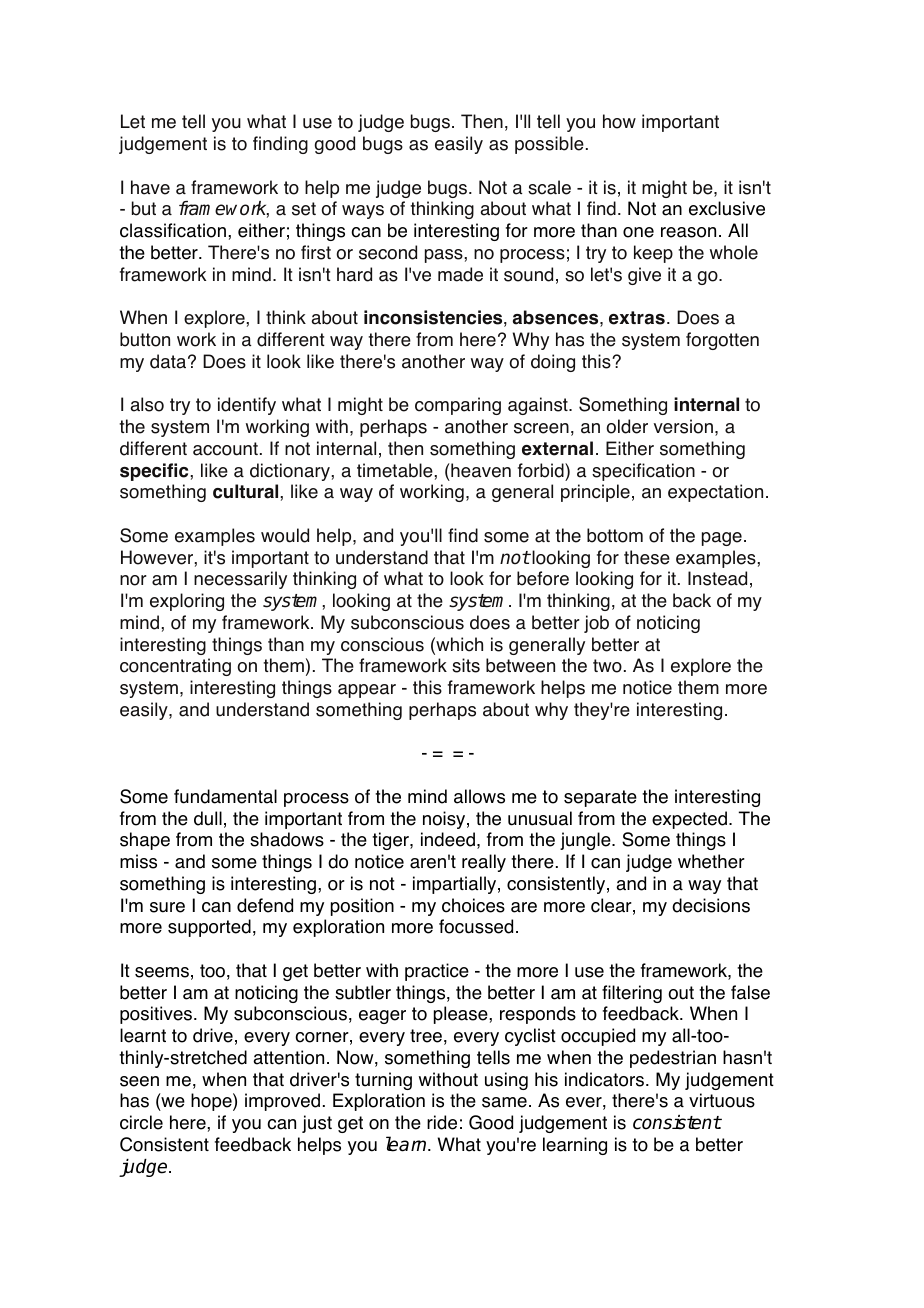  What do you see at coordinates (363, 212) in the page?
I see `ways` at bounding box center [363, 212].
